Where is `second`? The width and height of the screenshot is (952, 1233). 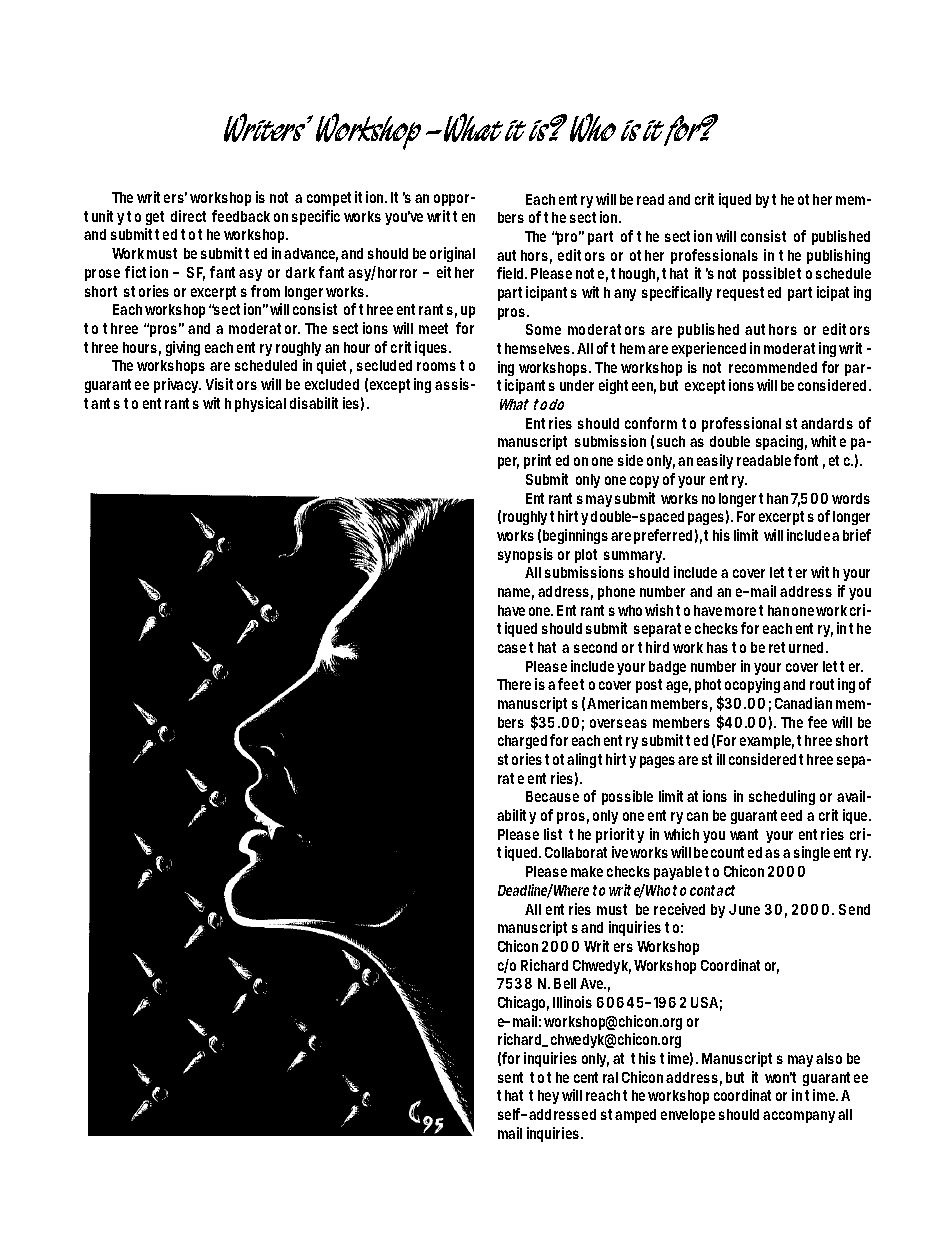
second is located at coordinates (595, 647).
